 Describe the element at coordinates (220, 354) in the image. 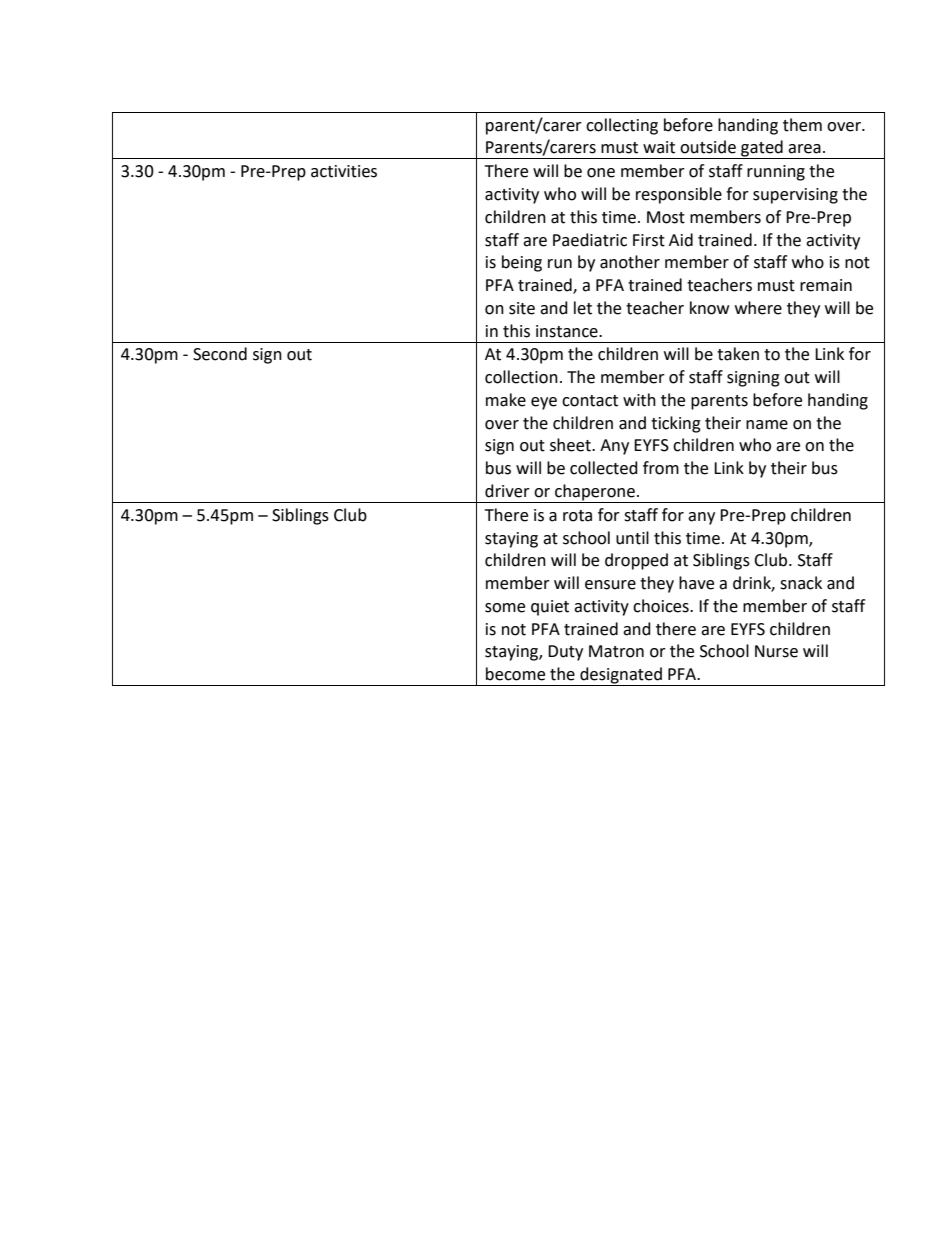

I see `Second` at that location.
